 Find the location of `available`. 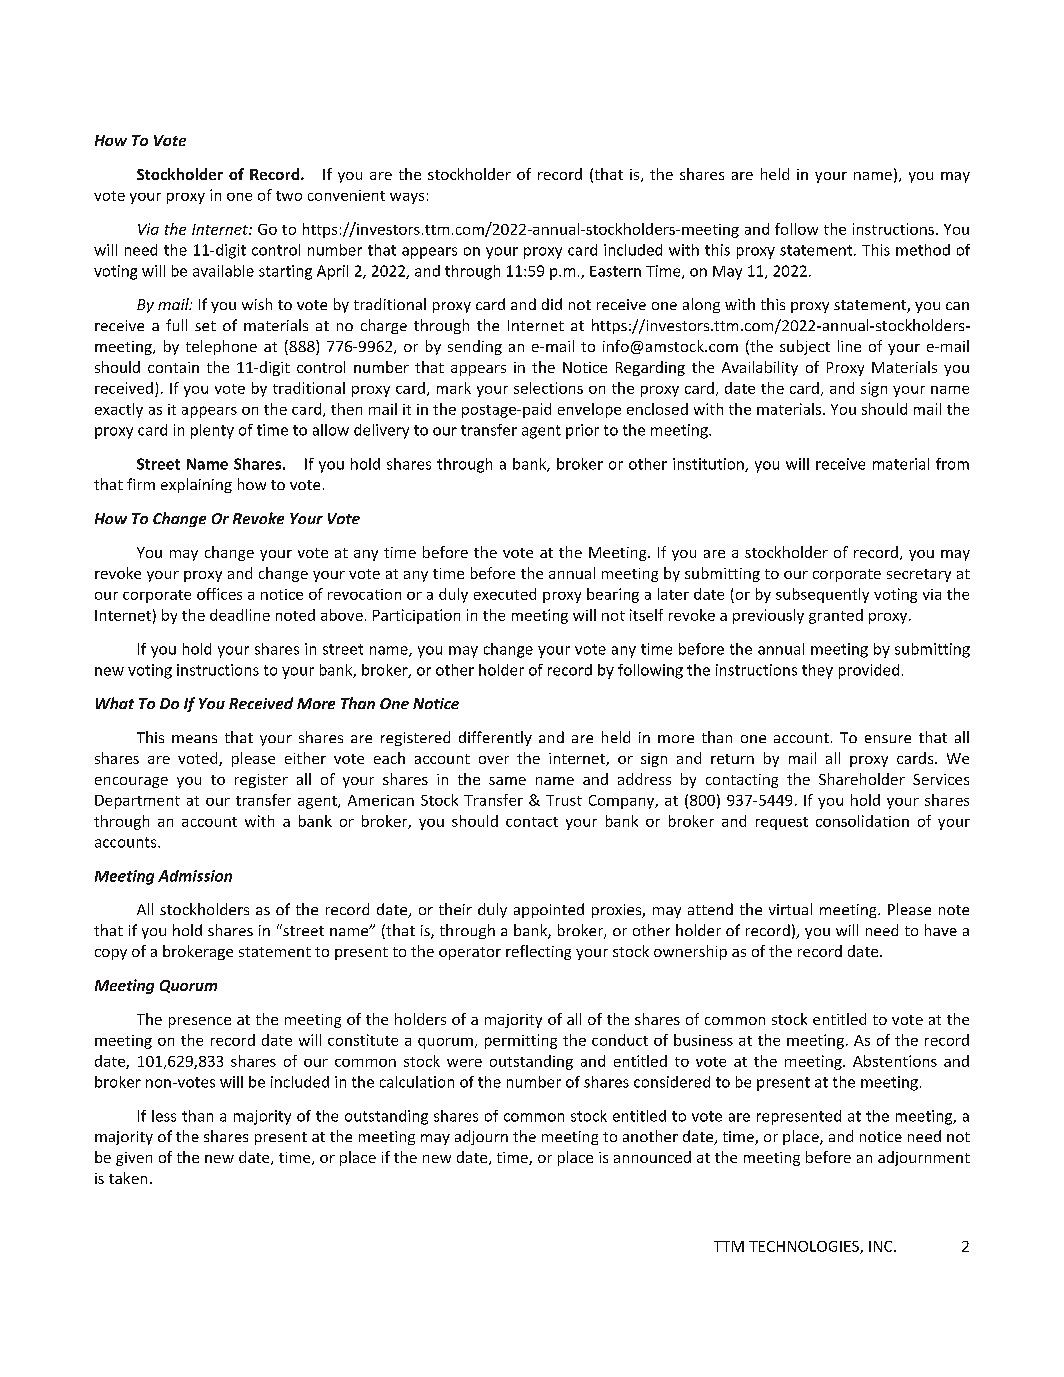

available is located at coordinates (223, 271).
